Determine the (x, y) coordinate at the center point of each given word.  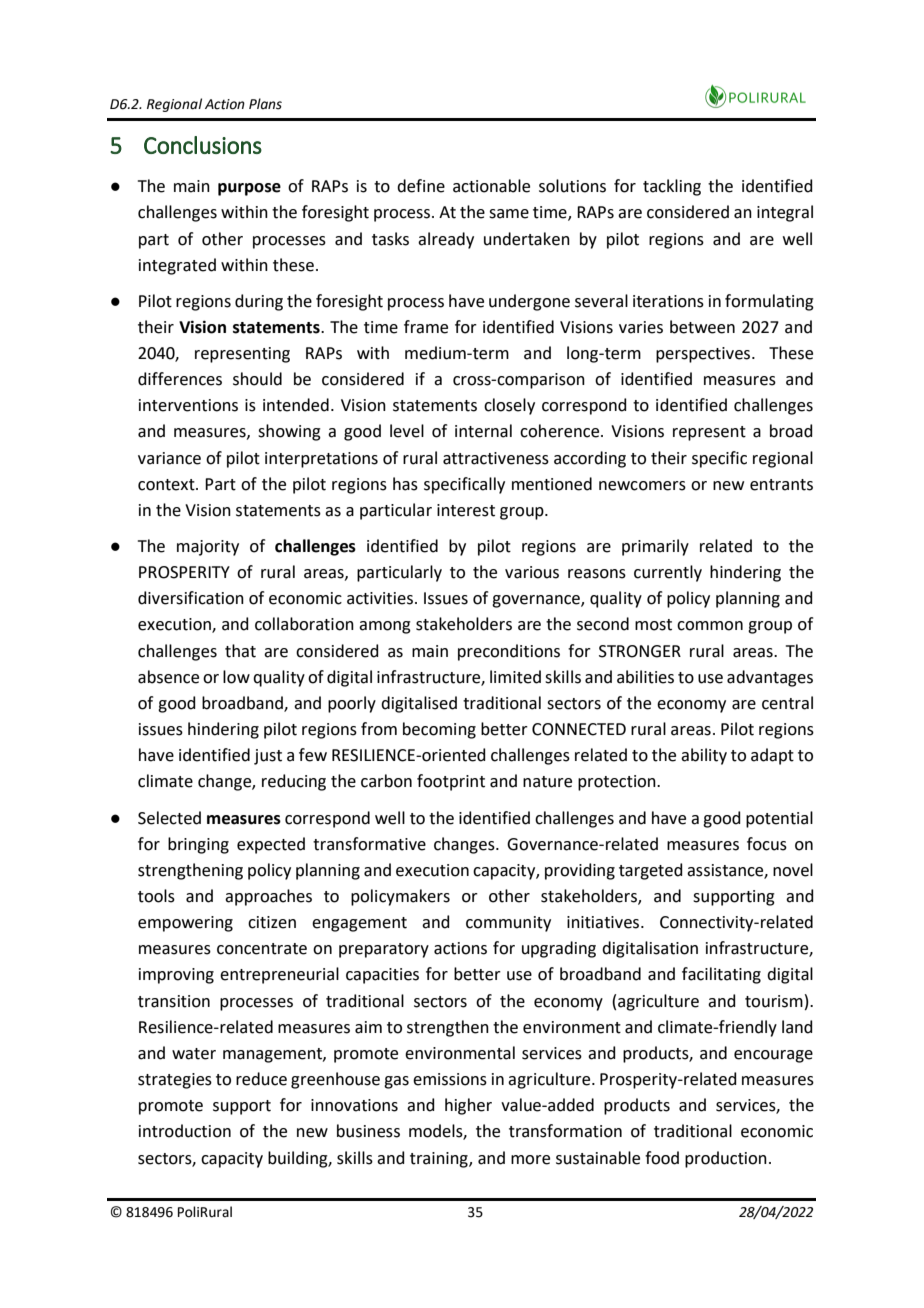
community (508, 924)
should (257, 379)
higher (468, 1106)
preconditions (509, 652)
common (710, 626)
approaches (268, 897)
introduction (185, 1131)
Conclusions (203, 145)
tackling (672, 187)
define (421, 186)
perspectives (704, 355)
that (240, 651)
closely (509, 406)
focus (767, 844)
